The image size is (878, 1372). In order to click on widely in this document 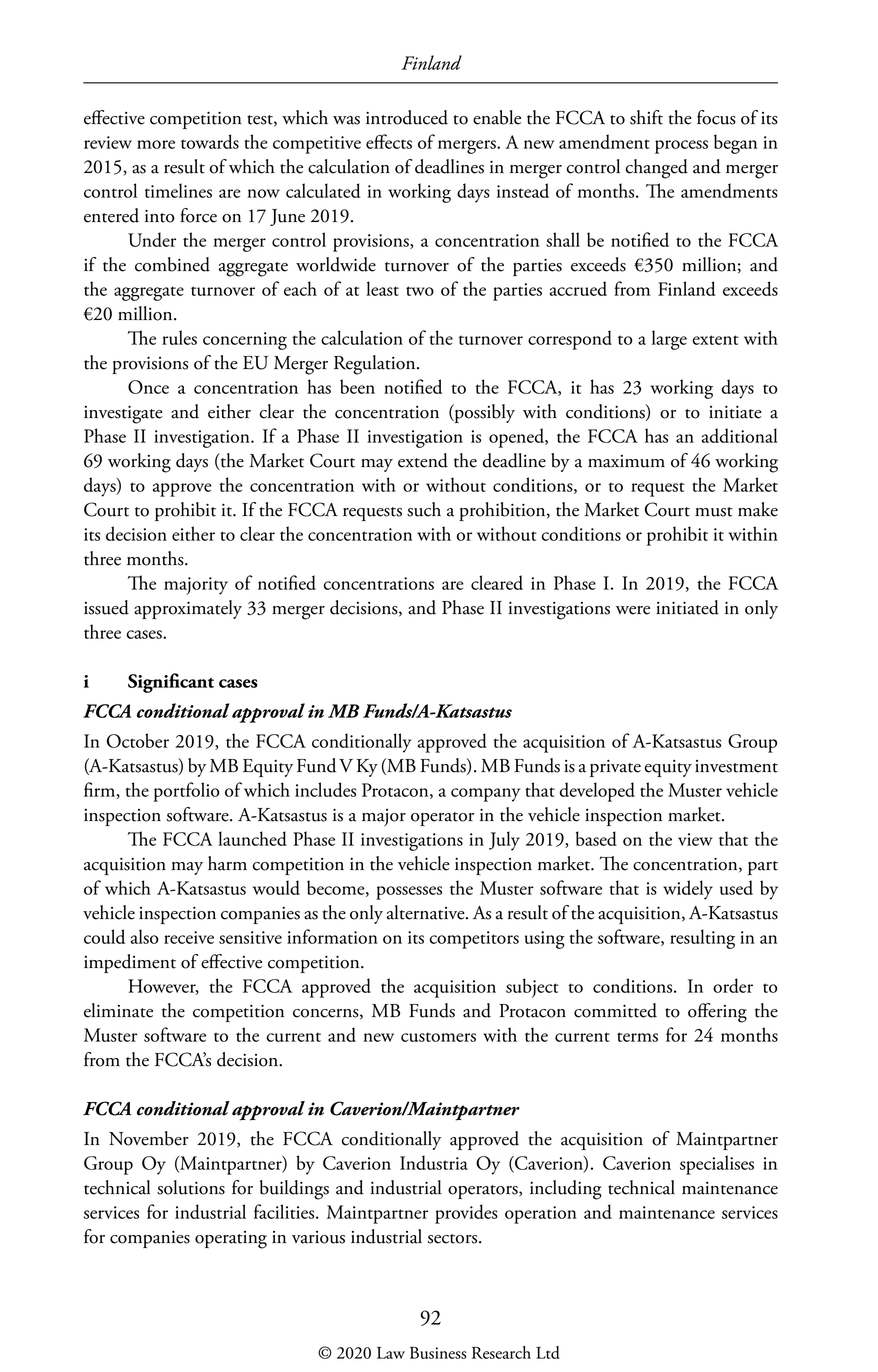, I will do `click(688, 890)`.
